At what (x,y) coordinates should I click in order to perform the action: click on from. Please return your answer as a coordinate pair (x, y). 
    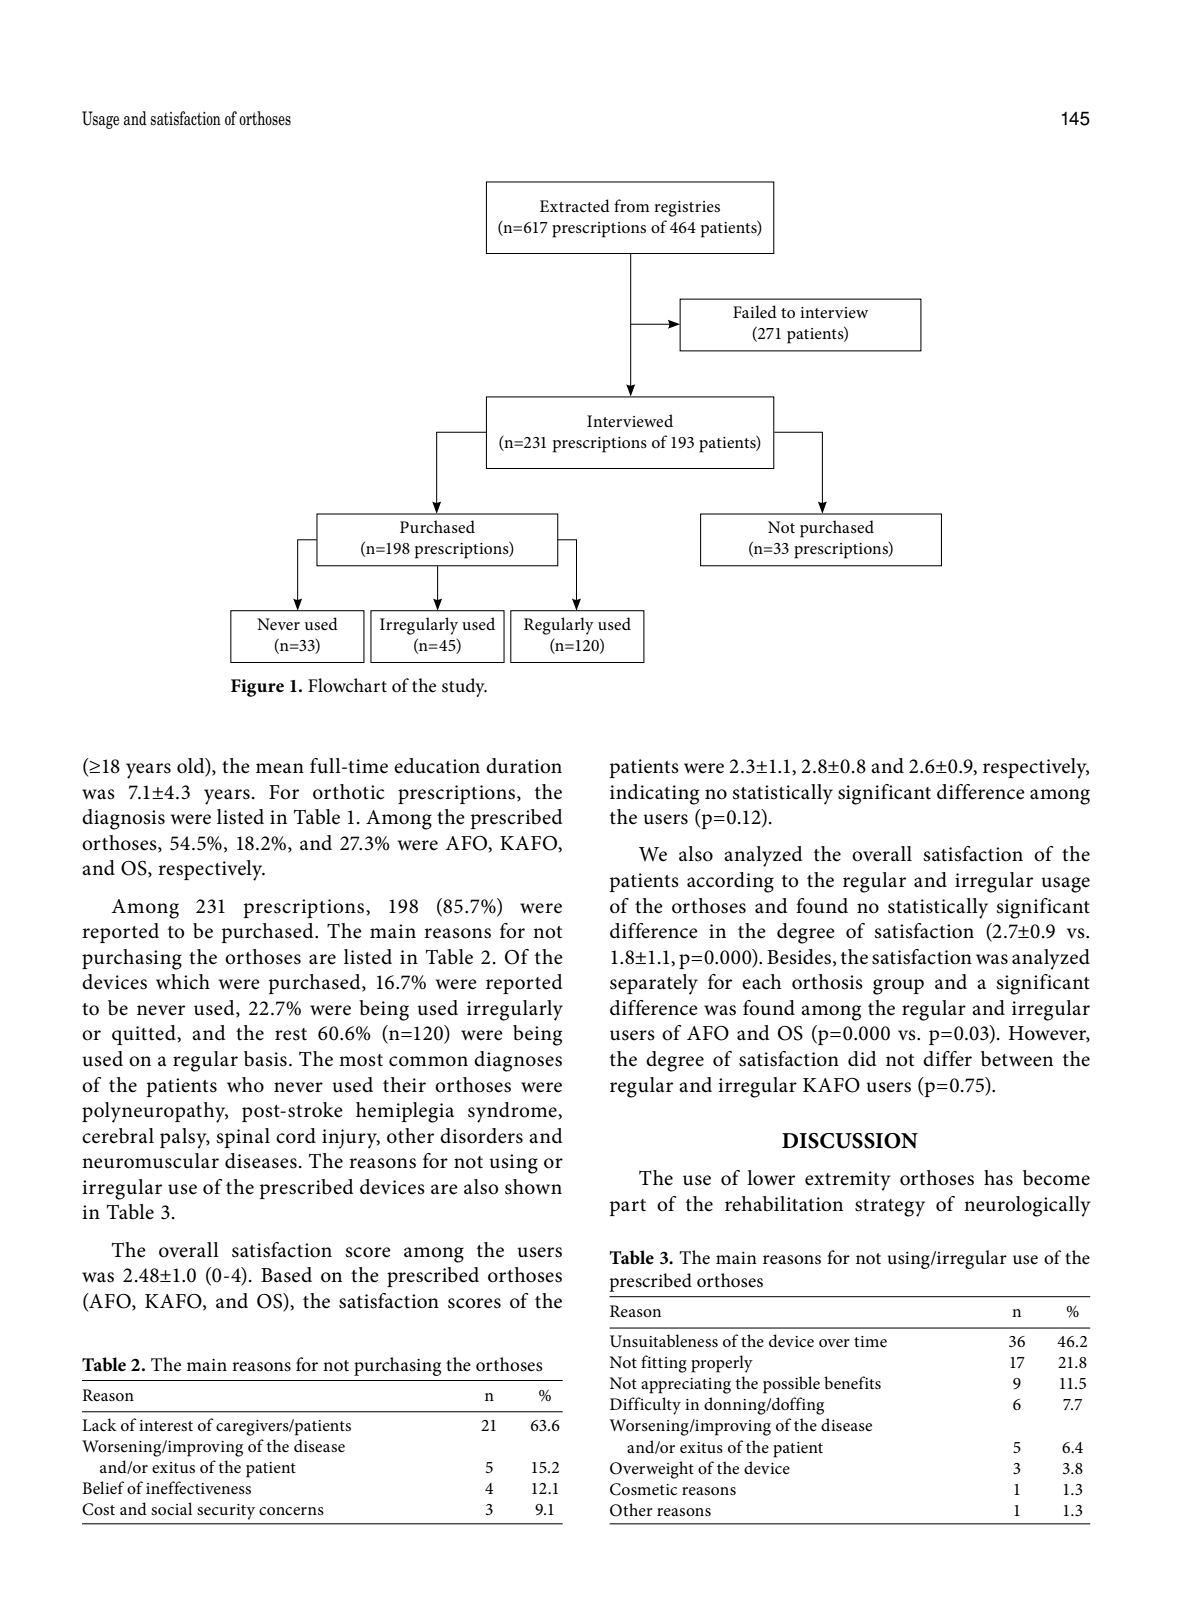
    Looking at the image, I should click on (632, 205).
